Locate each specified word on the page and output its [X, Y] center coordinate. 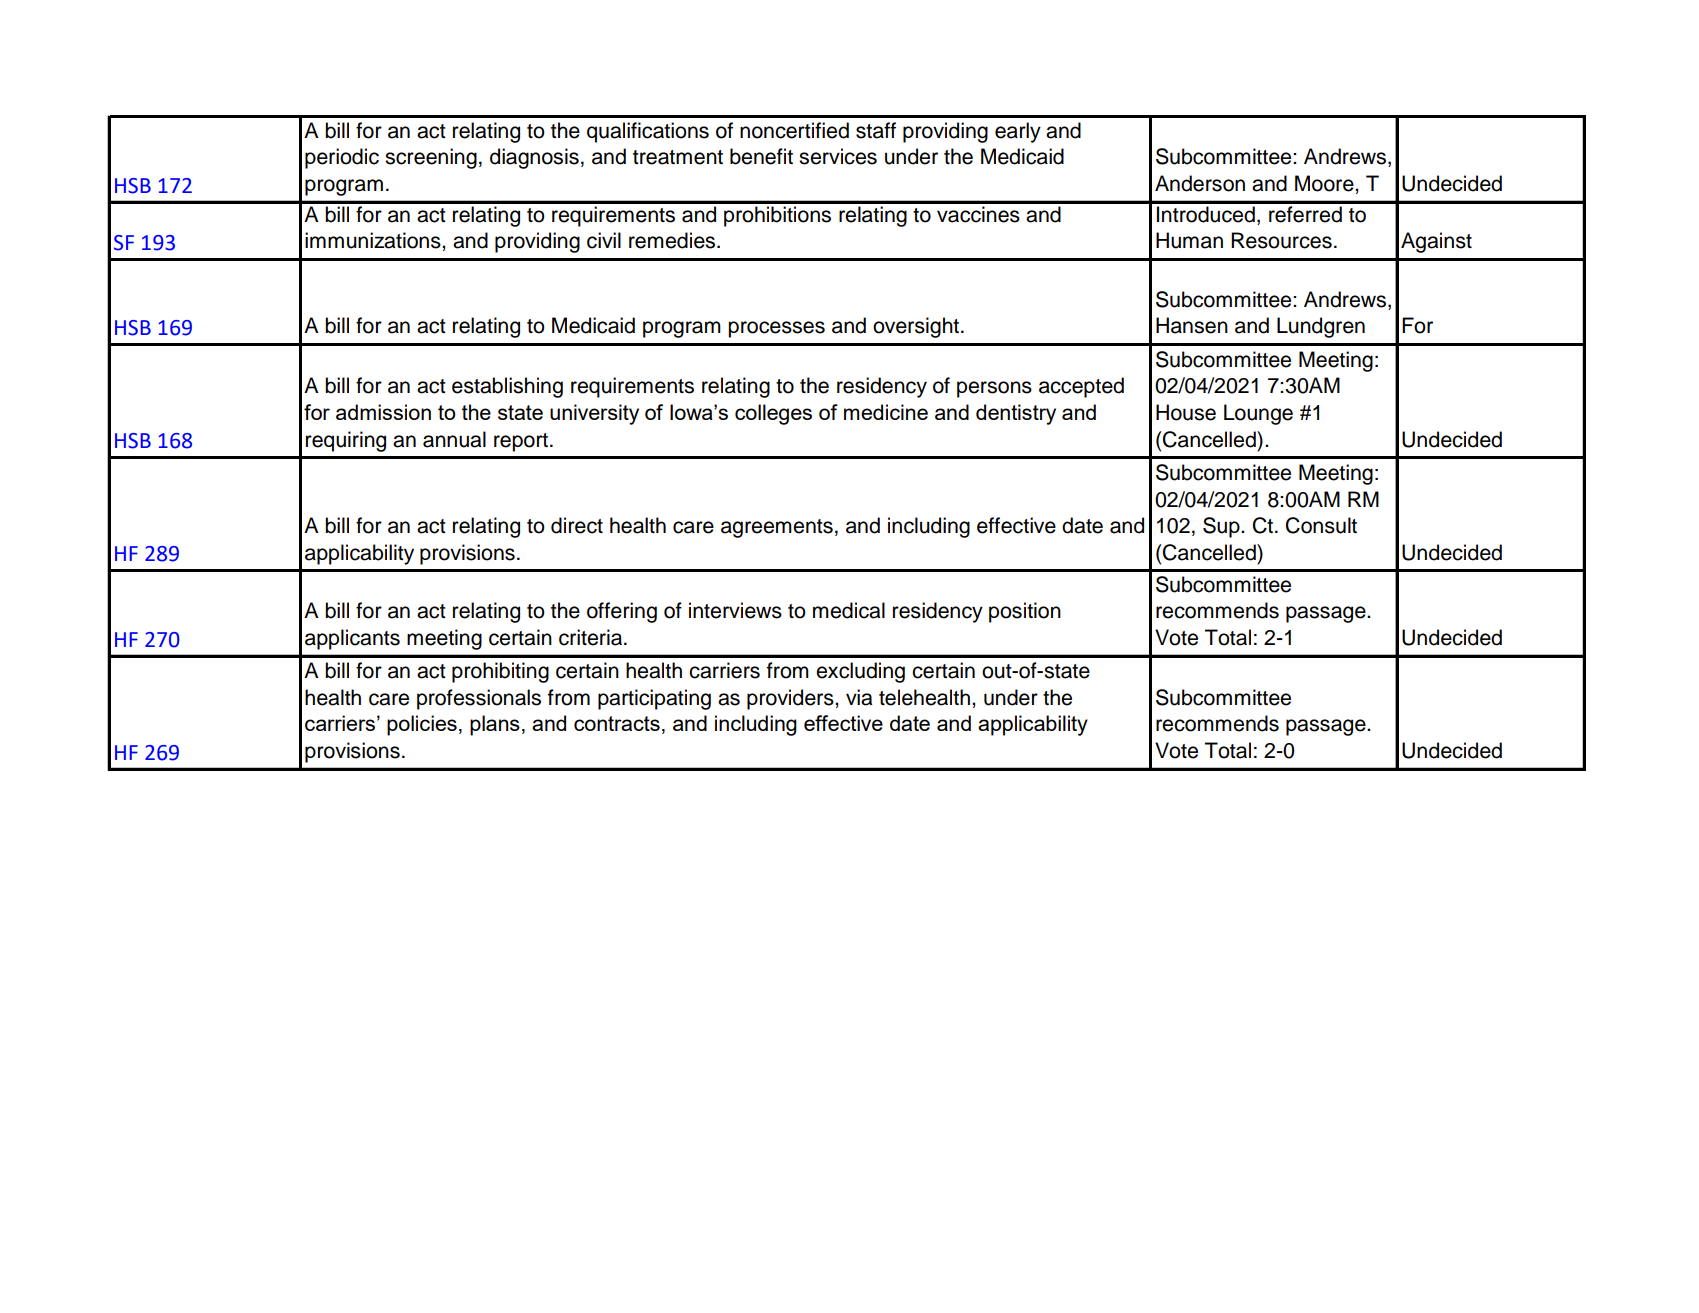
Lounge [1258, 414]
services [838, 156]
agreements [777, 528]
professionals [479, 699]
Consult [1321, 525]
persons [994, 389]
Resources [1281, 240]
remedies [673, 240]
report [521, 442]
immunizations [374, 240]
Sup [1222, 527]
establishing [507, 387]
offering [622, 612]
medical [849, 610]
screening [431, 158]
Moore [1325, 183]
